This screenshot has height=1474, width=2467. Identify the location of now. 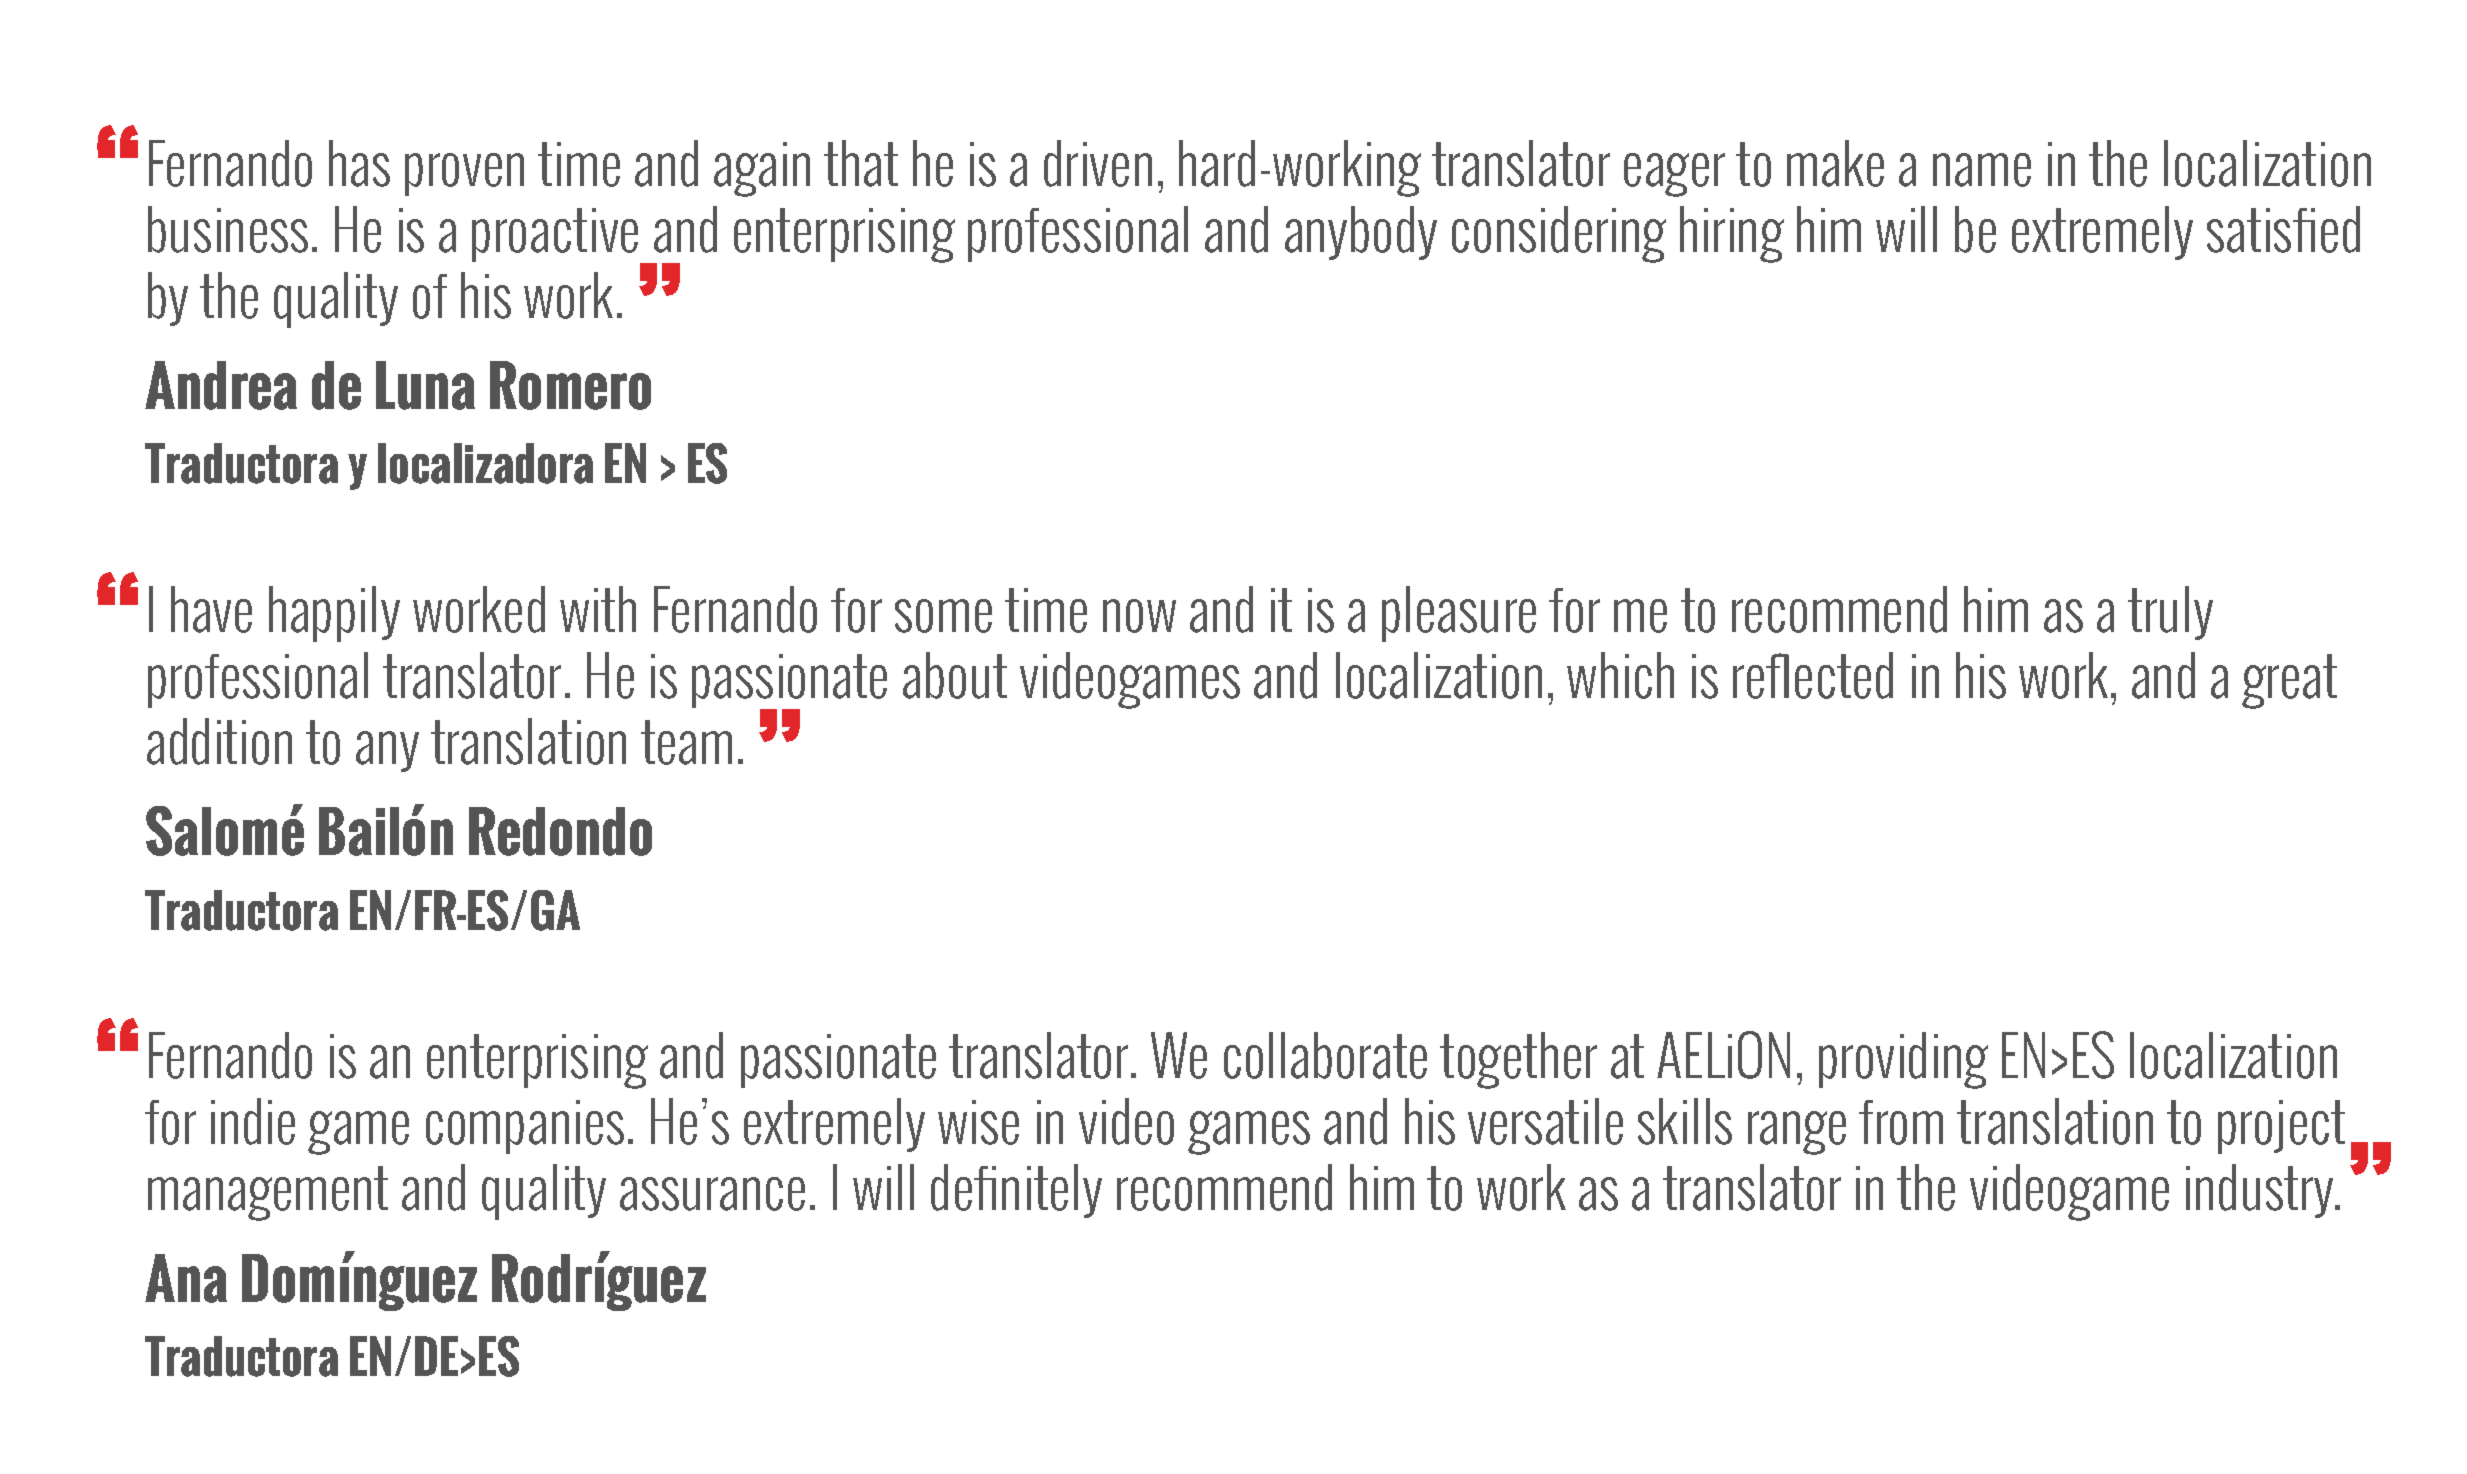
(1139, 616).
